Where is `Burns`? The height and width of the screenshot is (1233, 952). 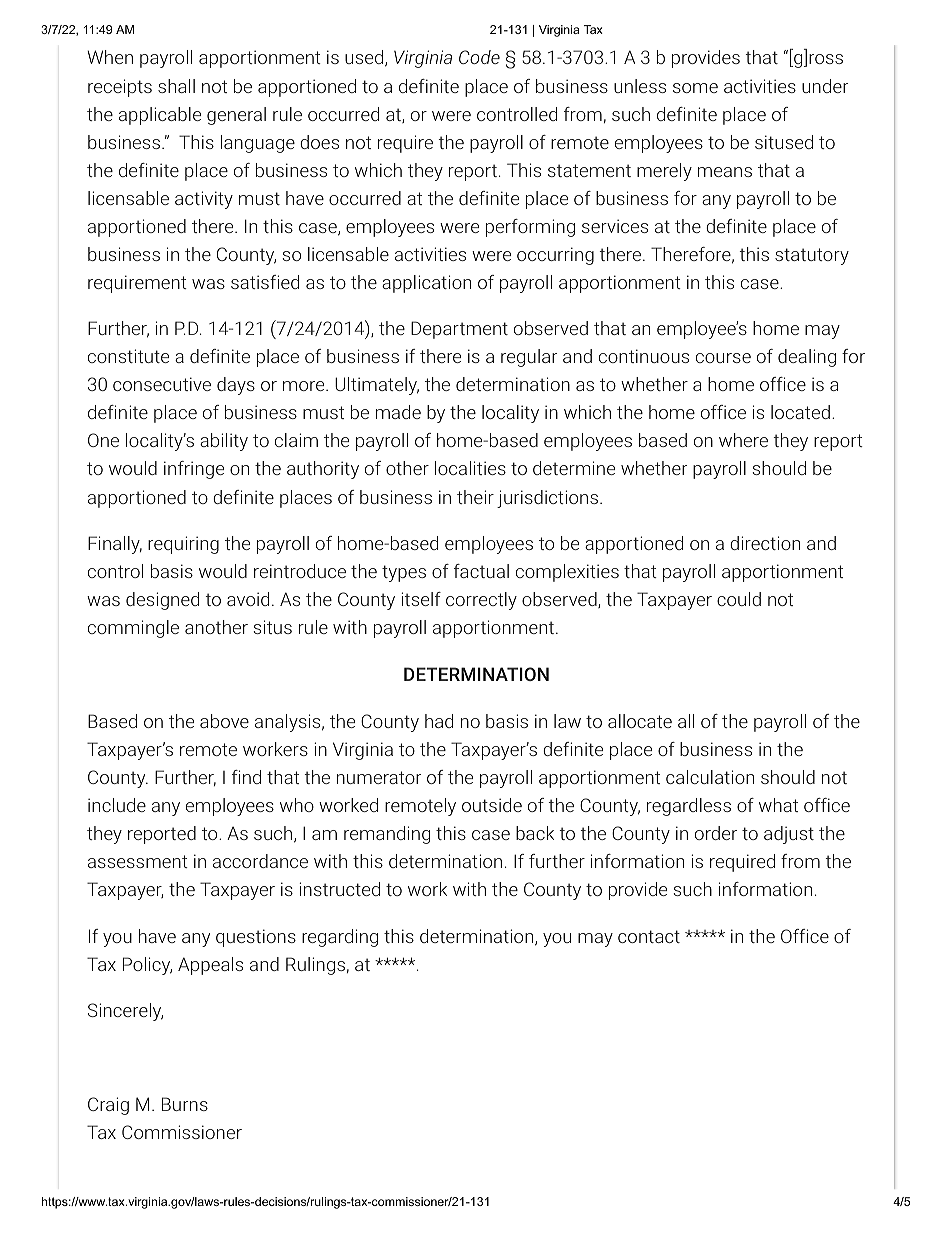 Burns is located at coordinates (185, 1104).
